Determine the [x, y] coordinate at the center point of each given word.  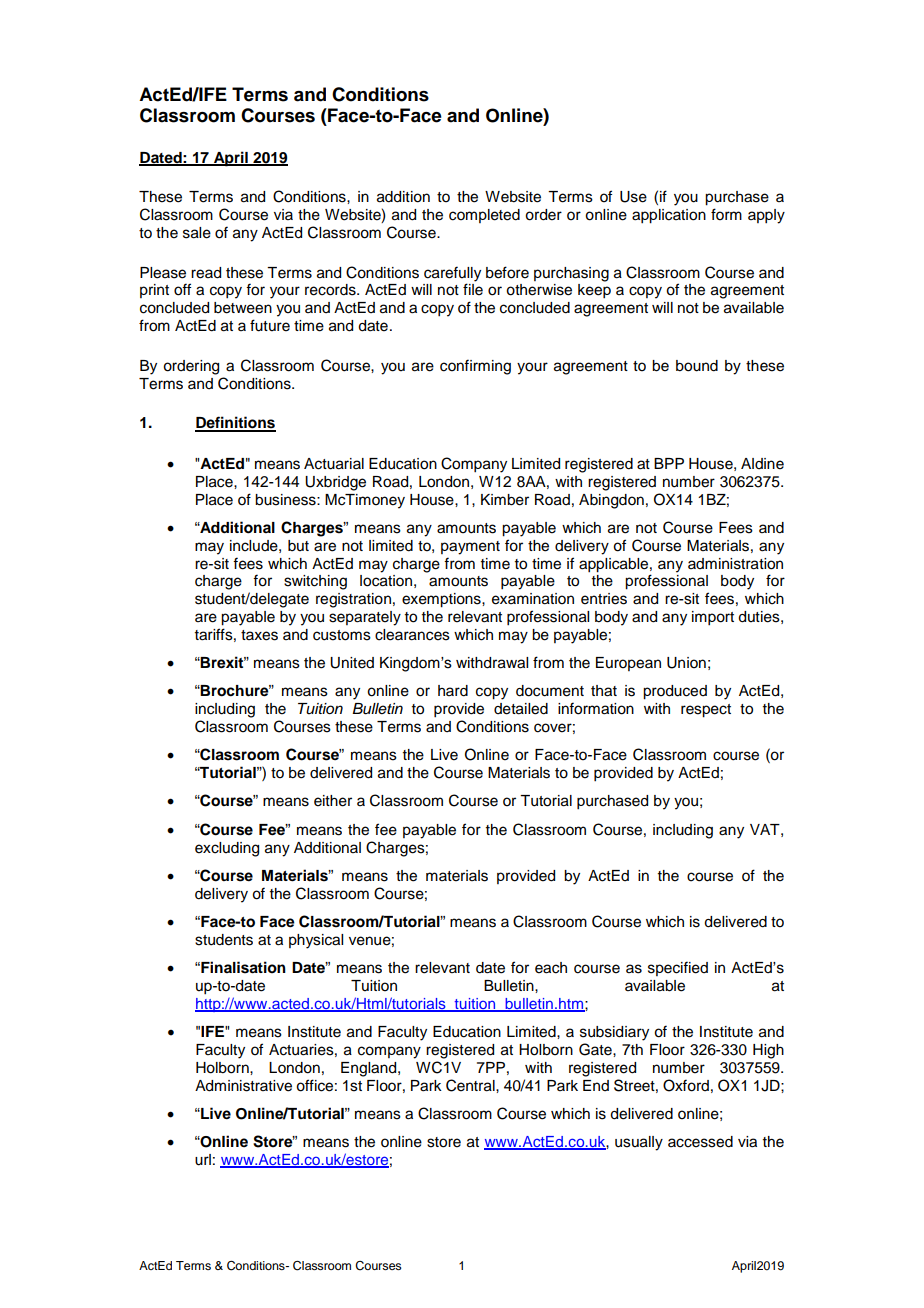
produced [675, 692]
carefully [452, 274]
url [203, 1160]
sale [197, 233]
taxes [259, 635]
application [669, 216]
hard [453, 691]
